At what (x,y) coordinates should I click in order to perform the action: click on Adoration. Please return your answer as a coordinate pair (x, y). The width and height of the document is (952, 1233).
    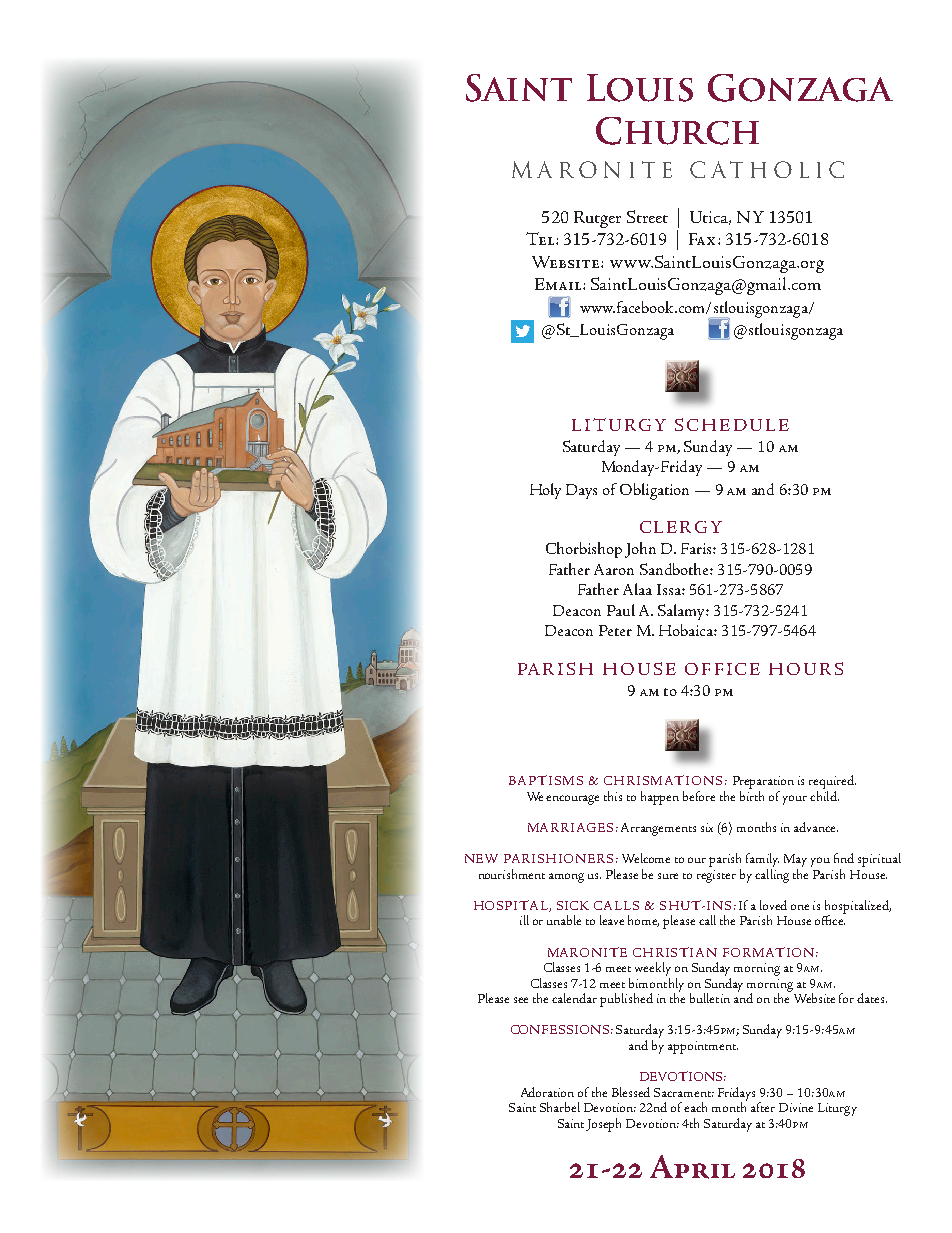
    Looking at the image, I should click on (547, 1092).
